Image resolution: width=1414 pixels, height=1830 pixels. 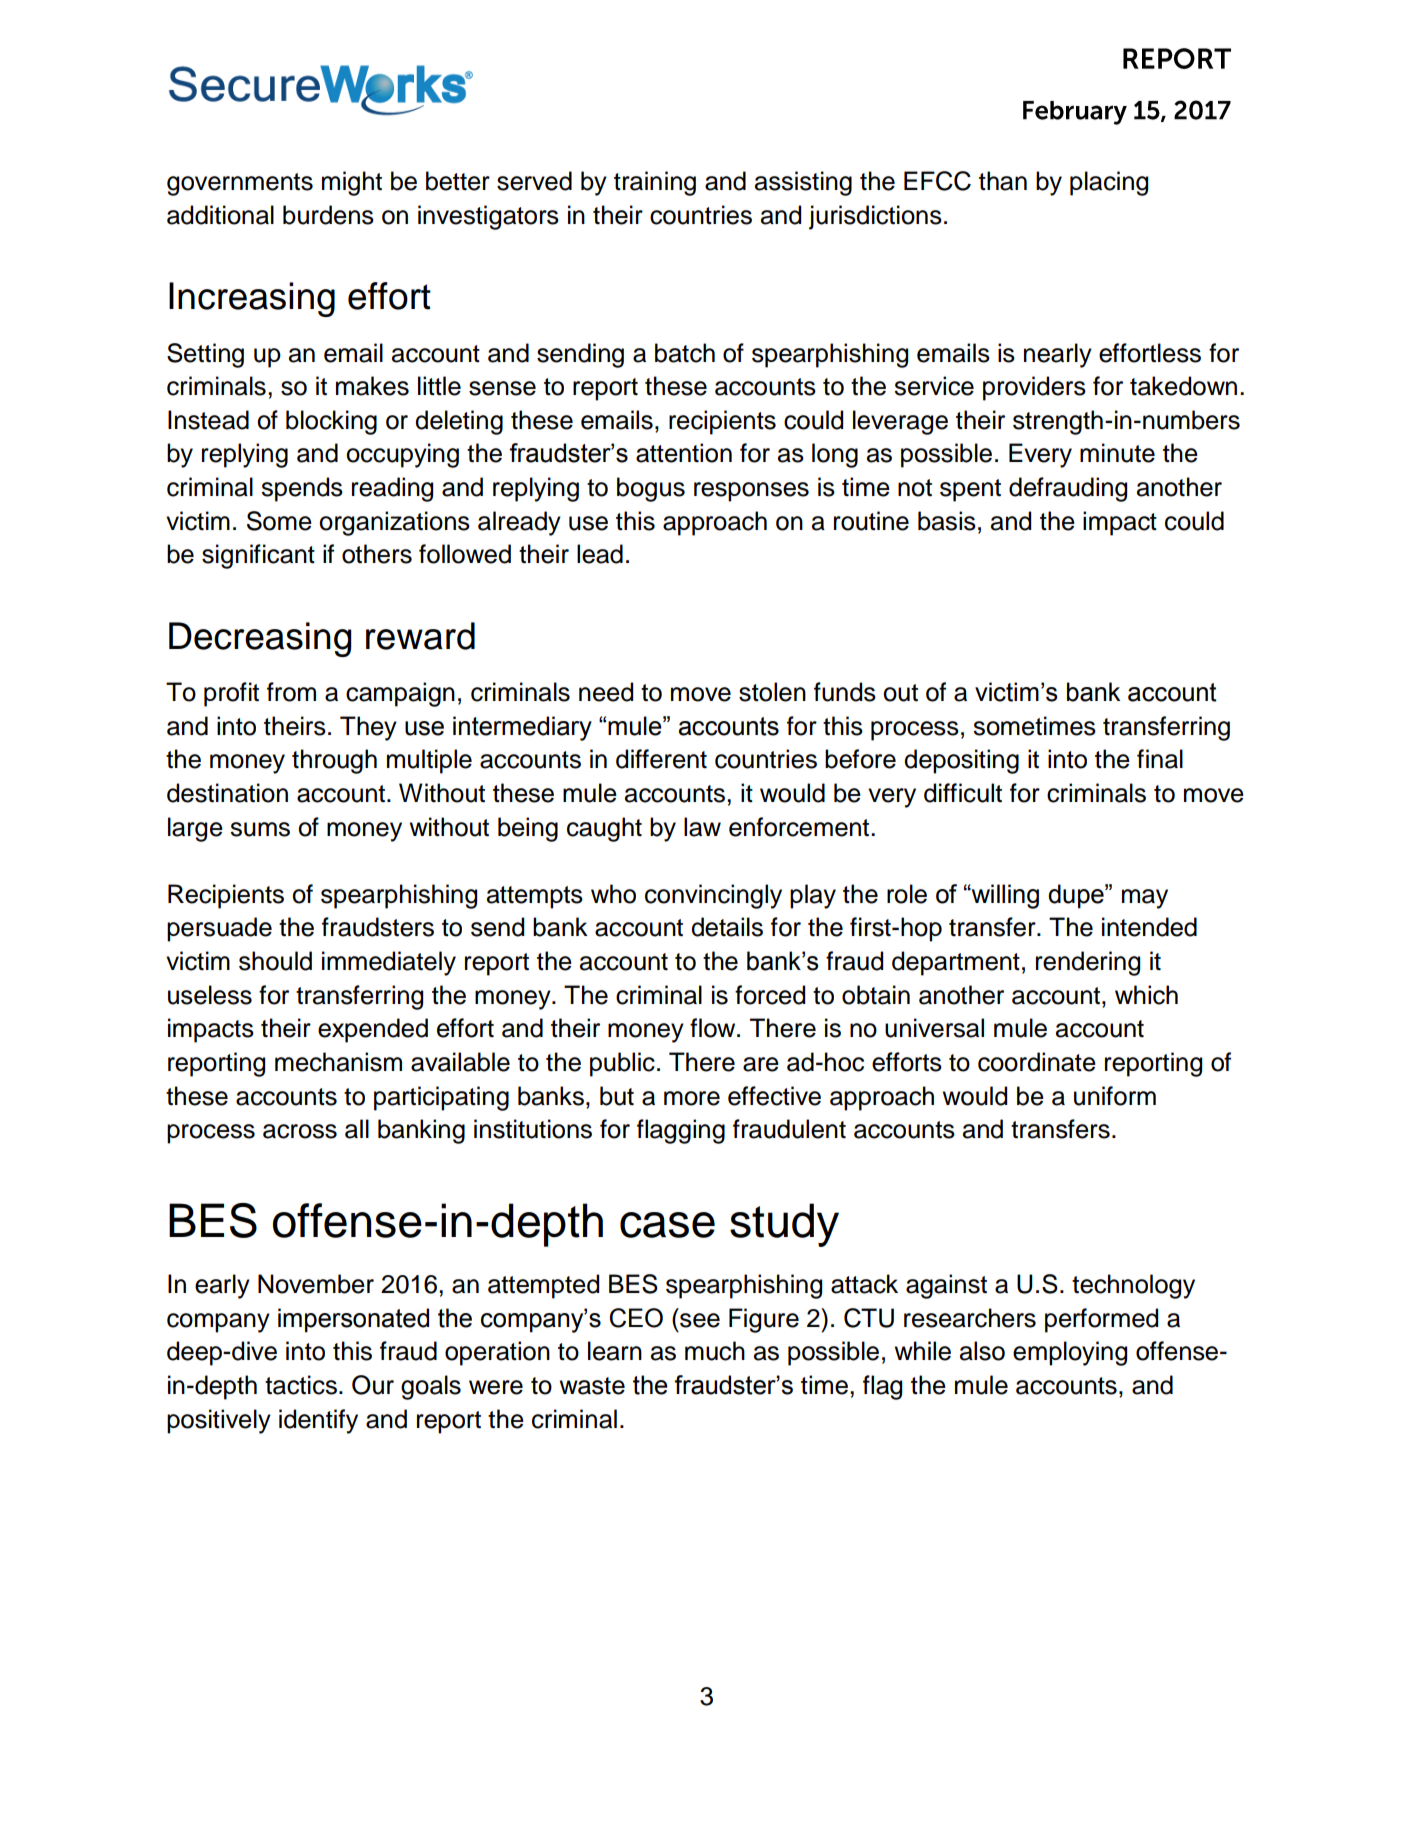 What do you see at coordinates (328, 215) in the screenshot?
I see `burdens` at bounding box center [328, 215].
